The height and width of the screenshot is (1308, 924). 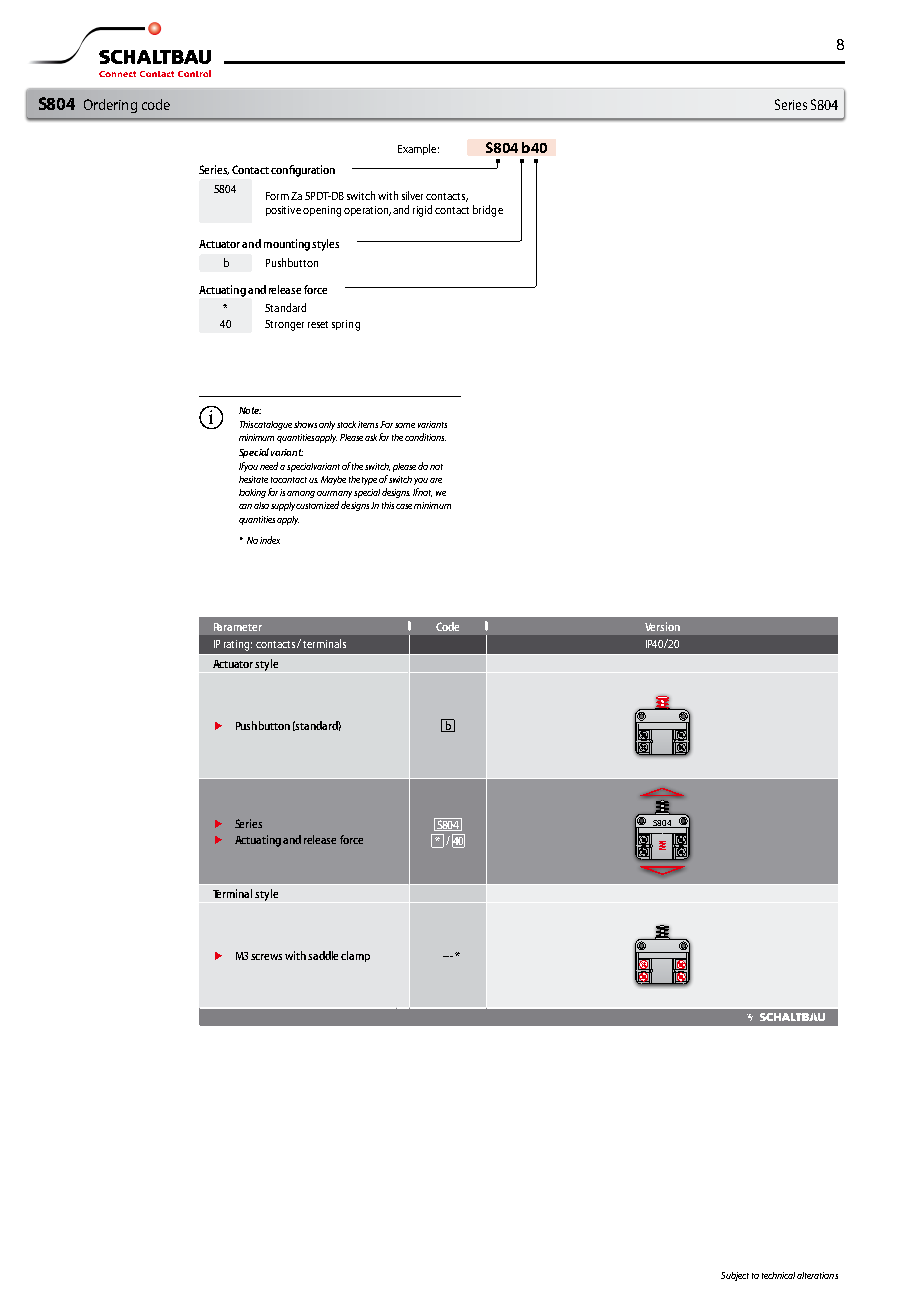 I want to click on Subject, so click(x=735, y=1276).
